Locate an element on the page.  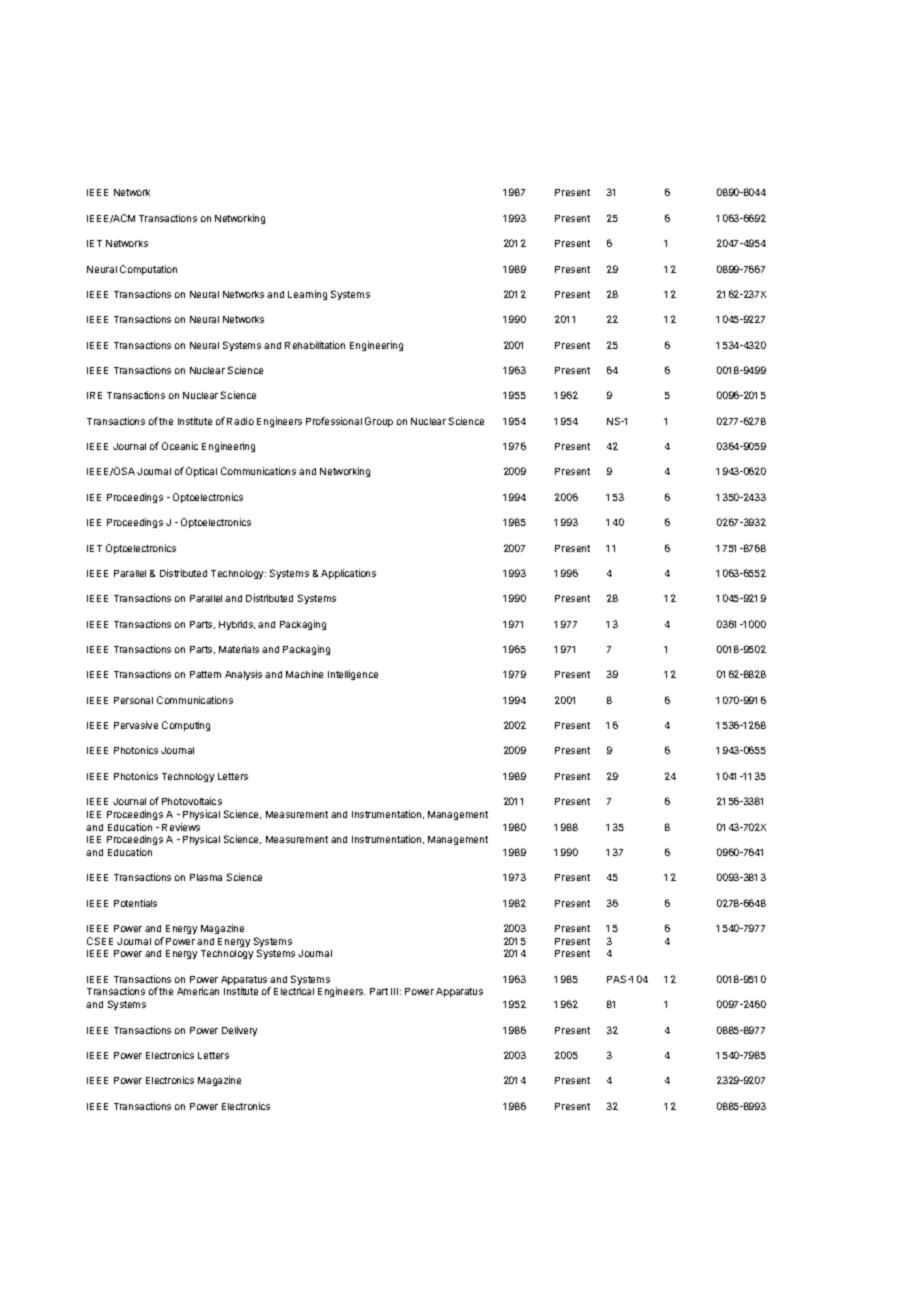
Delivery is located at coordinates (239, 1031).
